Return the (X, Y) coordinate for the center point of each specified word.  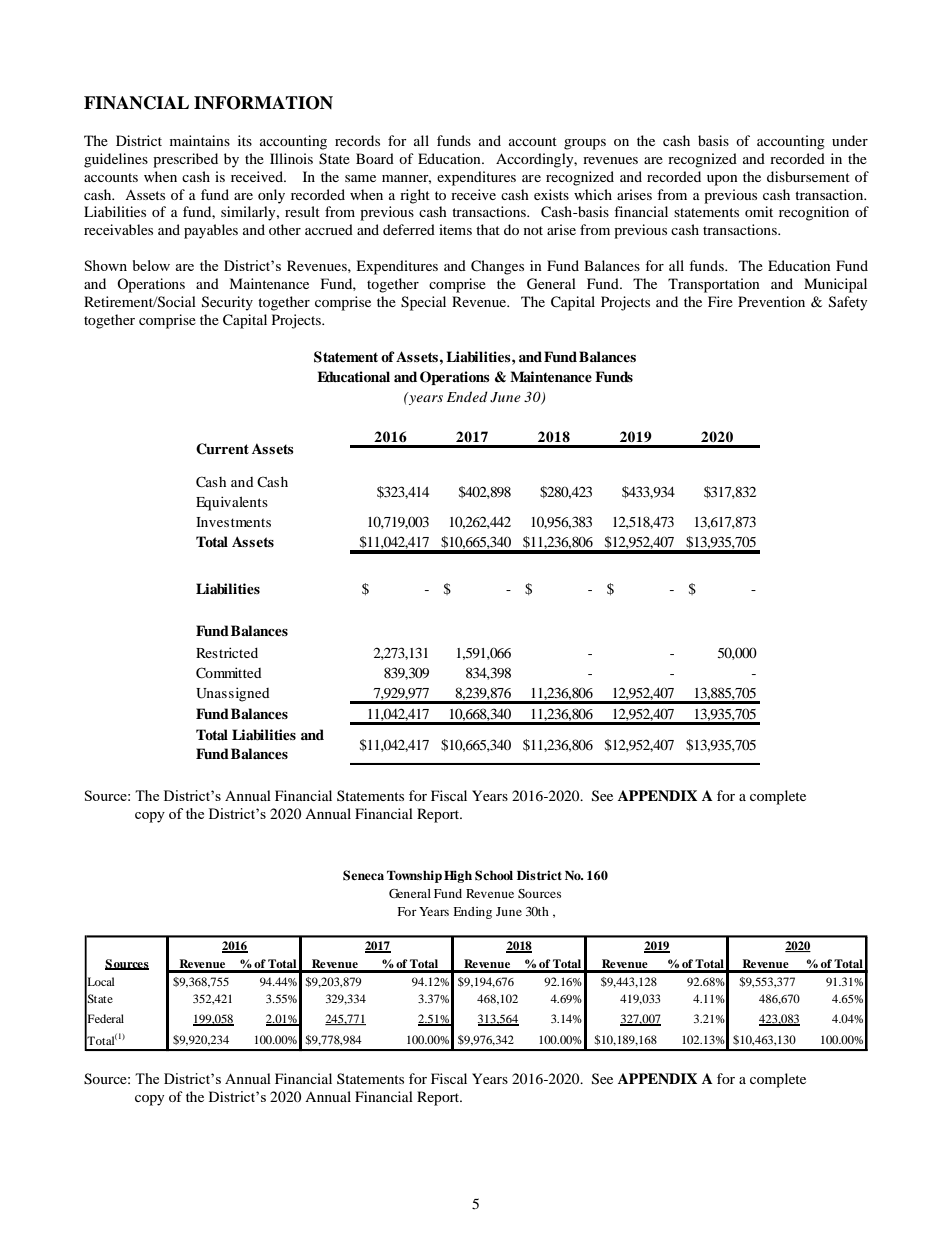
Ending (472, 913)
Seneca (363, 875)
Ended (467, 396)
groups (585, 144)
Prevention (771, 301)
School (494, 875)
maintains (200, 140)
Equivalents (232, 503)
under (850, 140)
